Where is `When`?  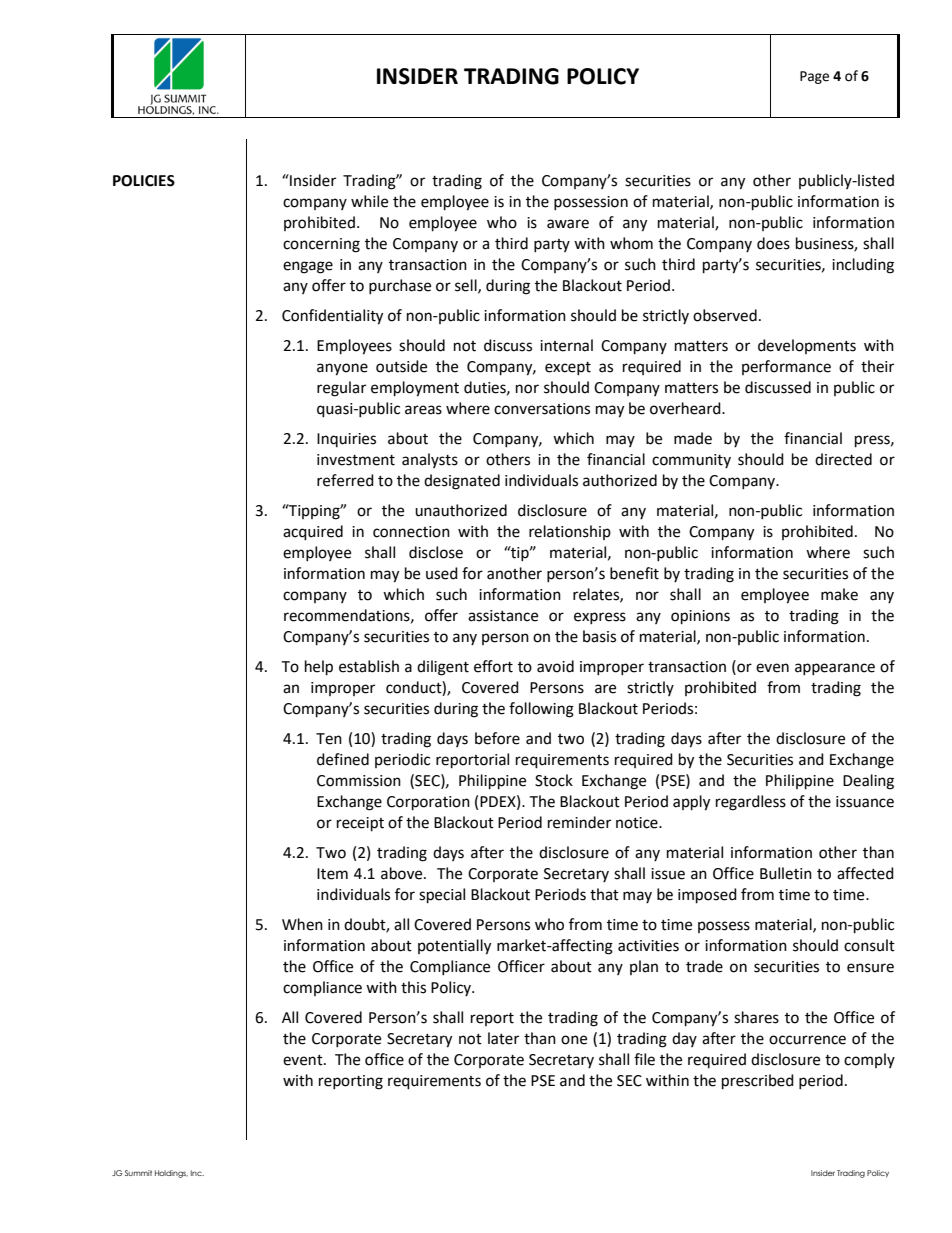
When is located at coordinates (302, 924).
